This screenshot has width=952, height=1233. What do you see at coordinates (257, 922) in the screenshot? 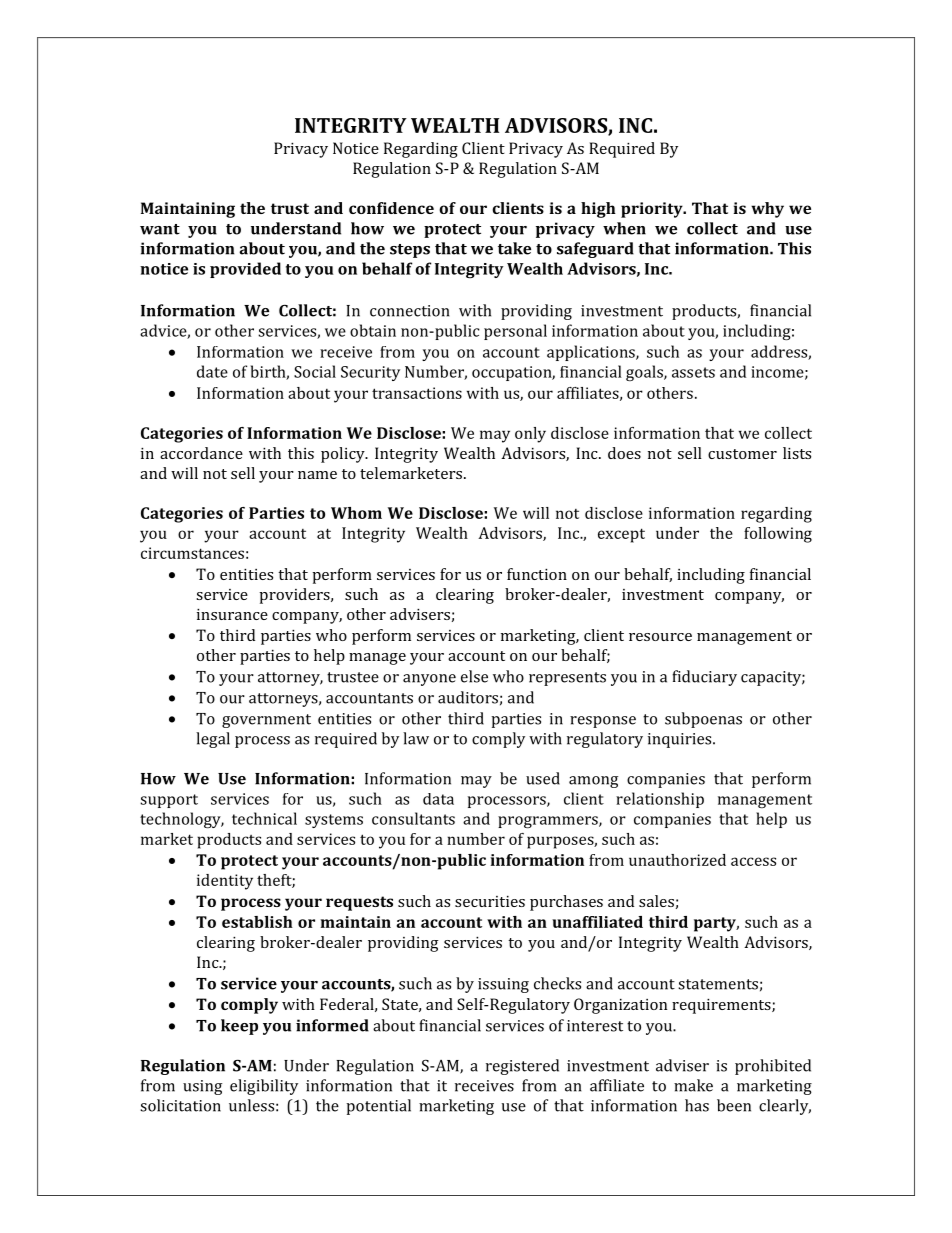
I see `establish` at bounding box center [257, 922].
